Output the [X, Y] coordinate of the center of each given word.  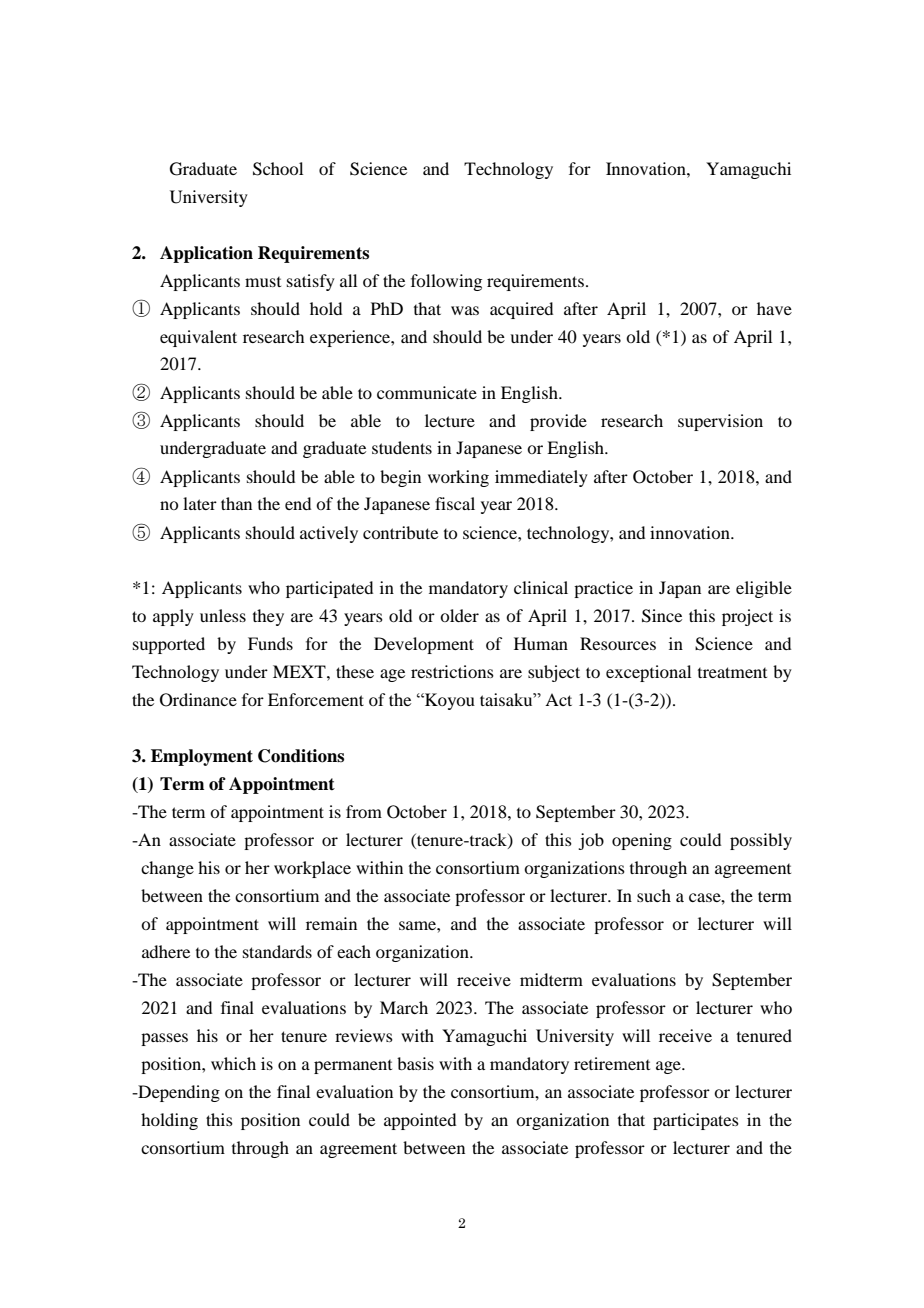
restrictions [452, 671]
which [233, 1063]
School [278, 169]
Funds [270, 643]
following [446, 282]
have [774, 308]
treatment [732, 672]
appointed [420, 1121]
